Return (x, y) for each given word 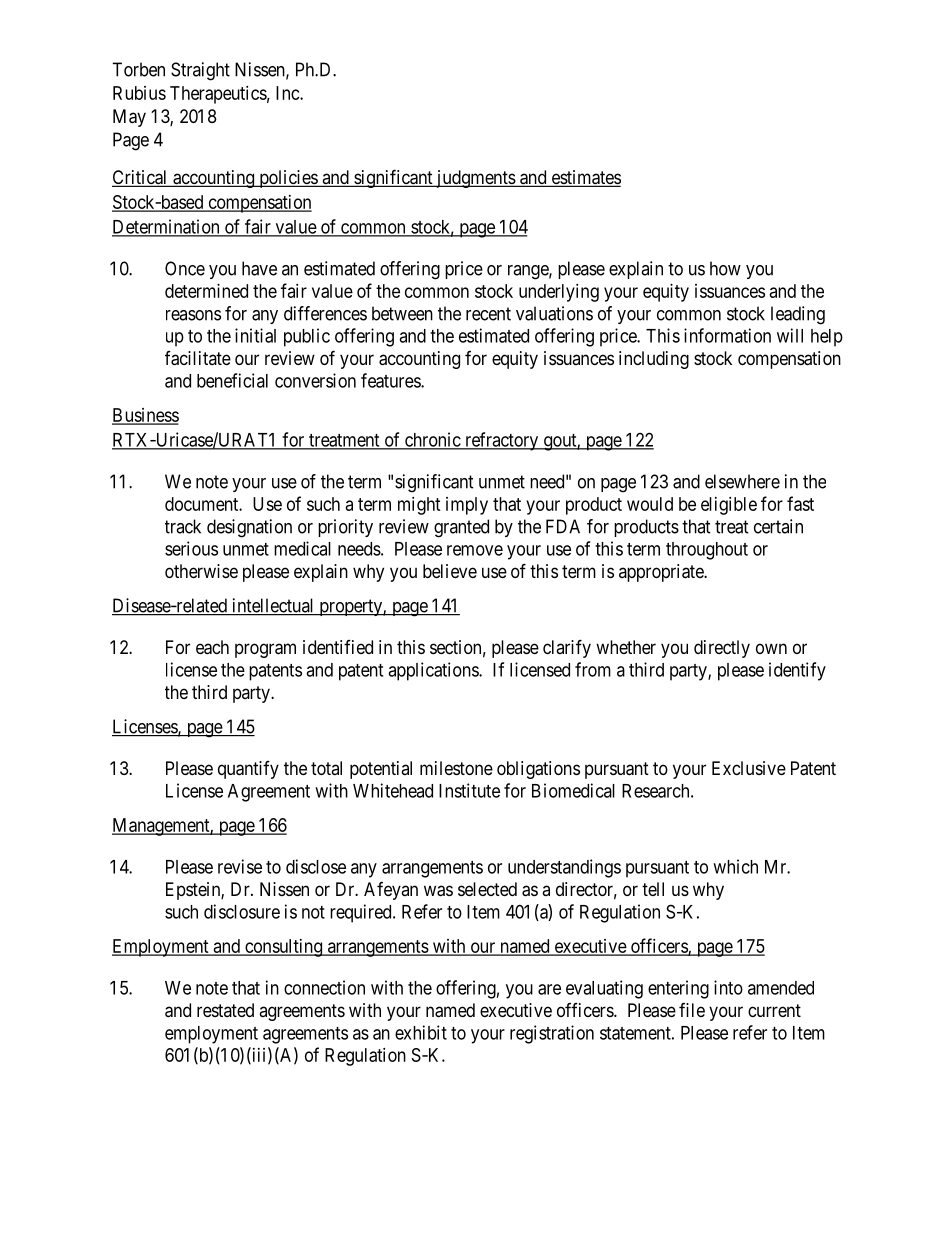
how (725, 268)
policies (288, 179)
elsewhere (742, 481)
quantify (248, 770)
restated (225, 1010)
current (774, 1010)
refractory (502, 441)
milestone (456, 768)
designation (249, 528)
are (549, 989)
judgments (475, 179)
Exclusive (749, 768)
